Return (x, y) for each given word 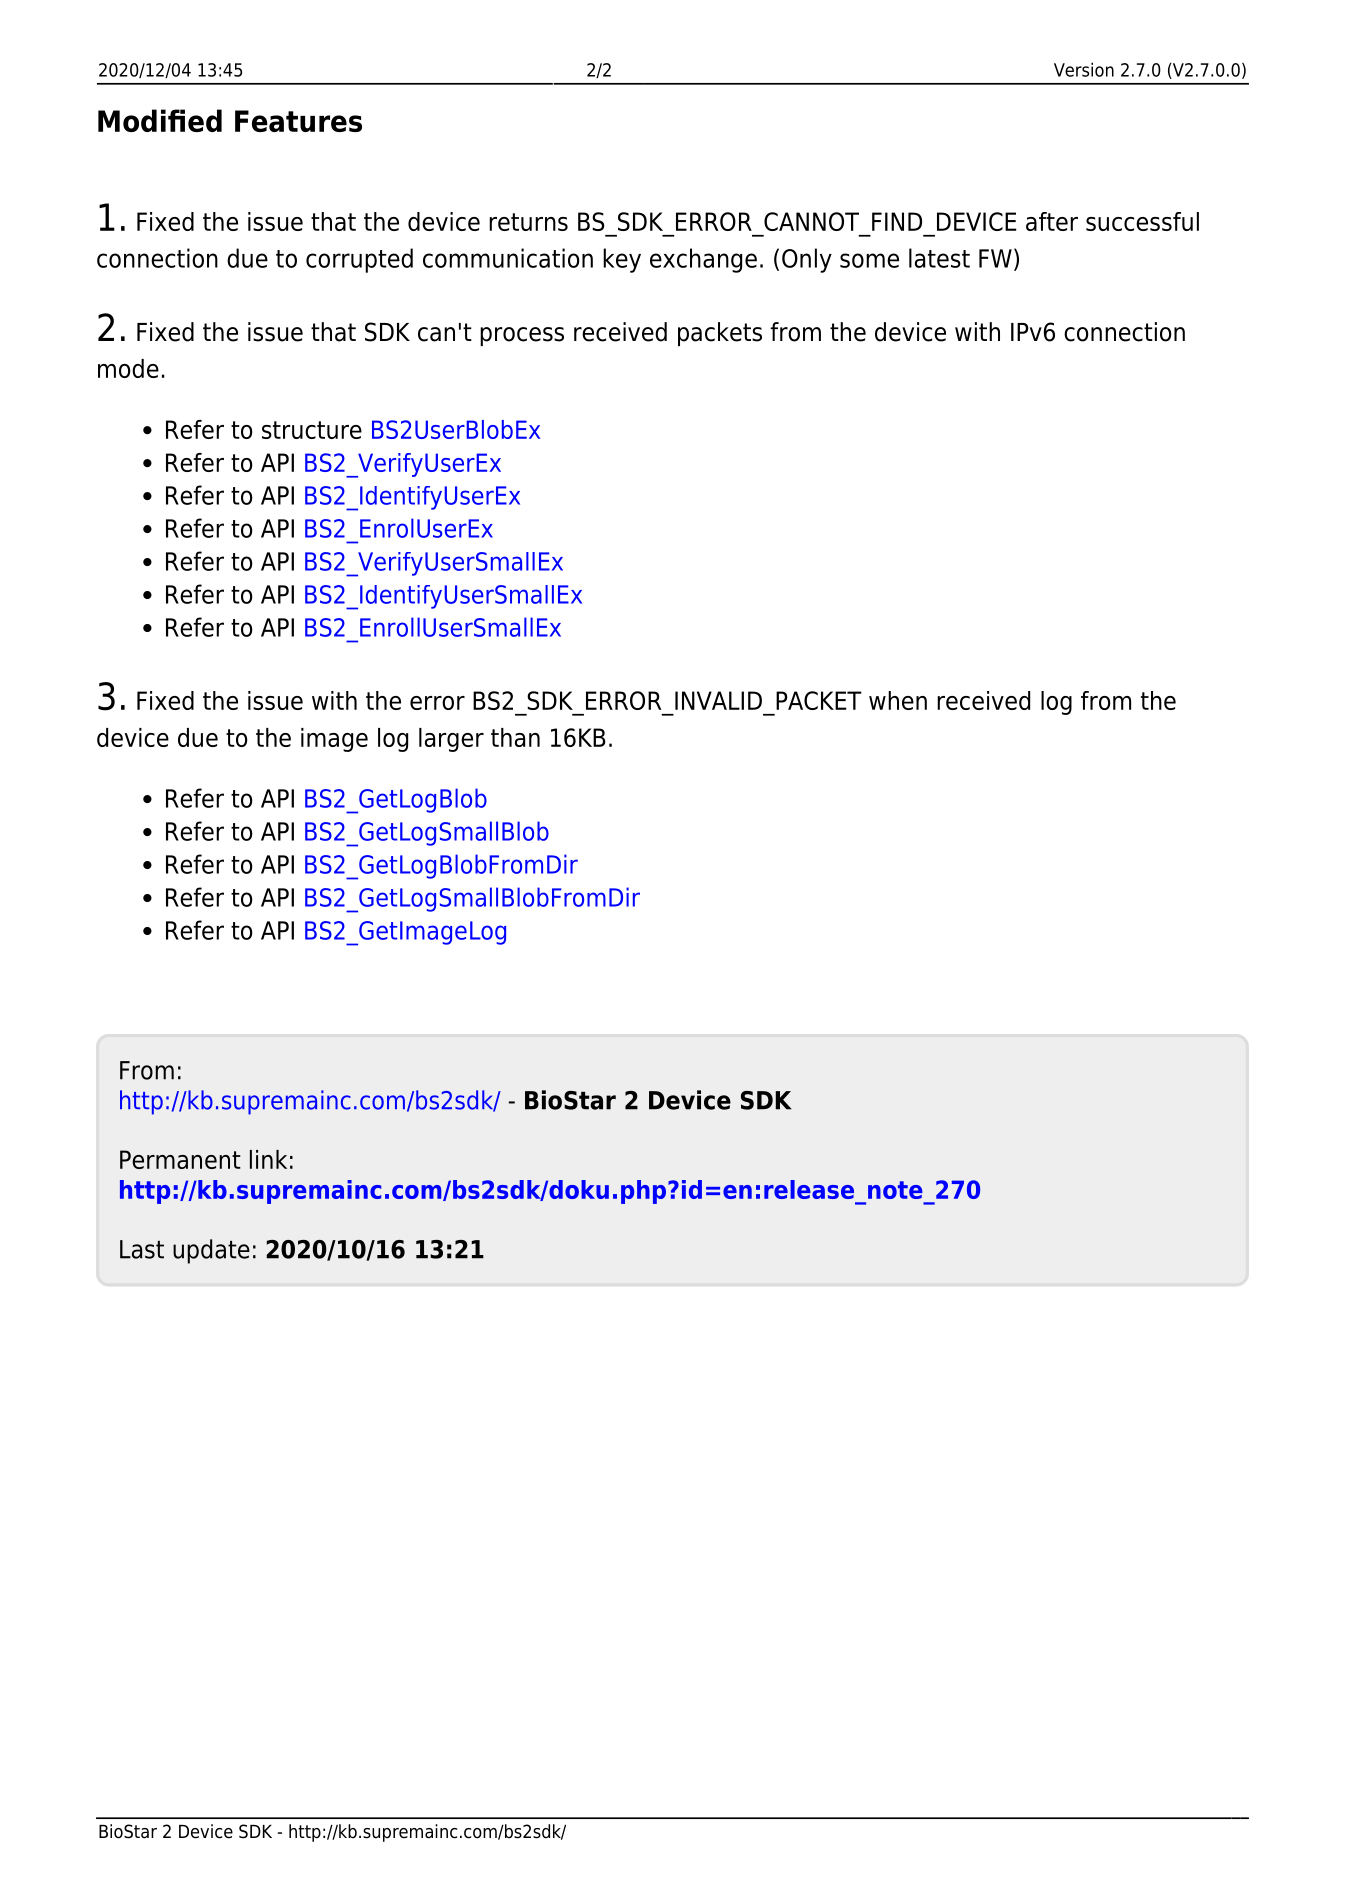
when (898, 700)
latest (939, 258)
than (515, 737)
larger (451, 740)
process (522, 336)
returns (528, 222)
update (211, 1251)
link (268, 1159)
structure (312, 430)
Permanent (180, 1159)
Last (142, 1249)
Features (298, 121)
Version (1084, 69)
